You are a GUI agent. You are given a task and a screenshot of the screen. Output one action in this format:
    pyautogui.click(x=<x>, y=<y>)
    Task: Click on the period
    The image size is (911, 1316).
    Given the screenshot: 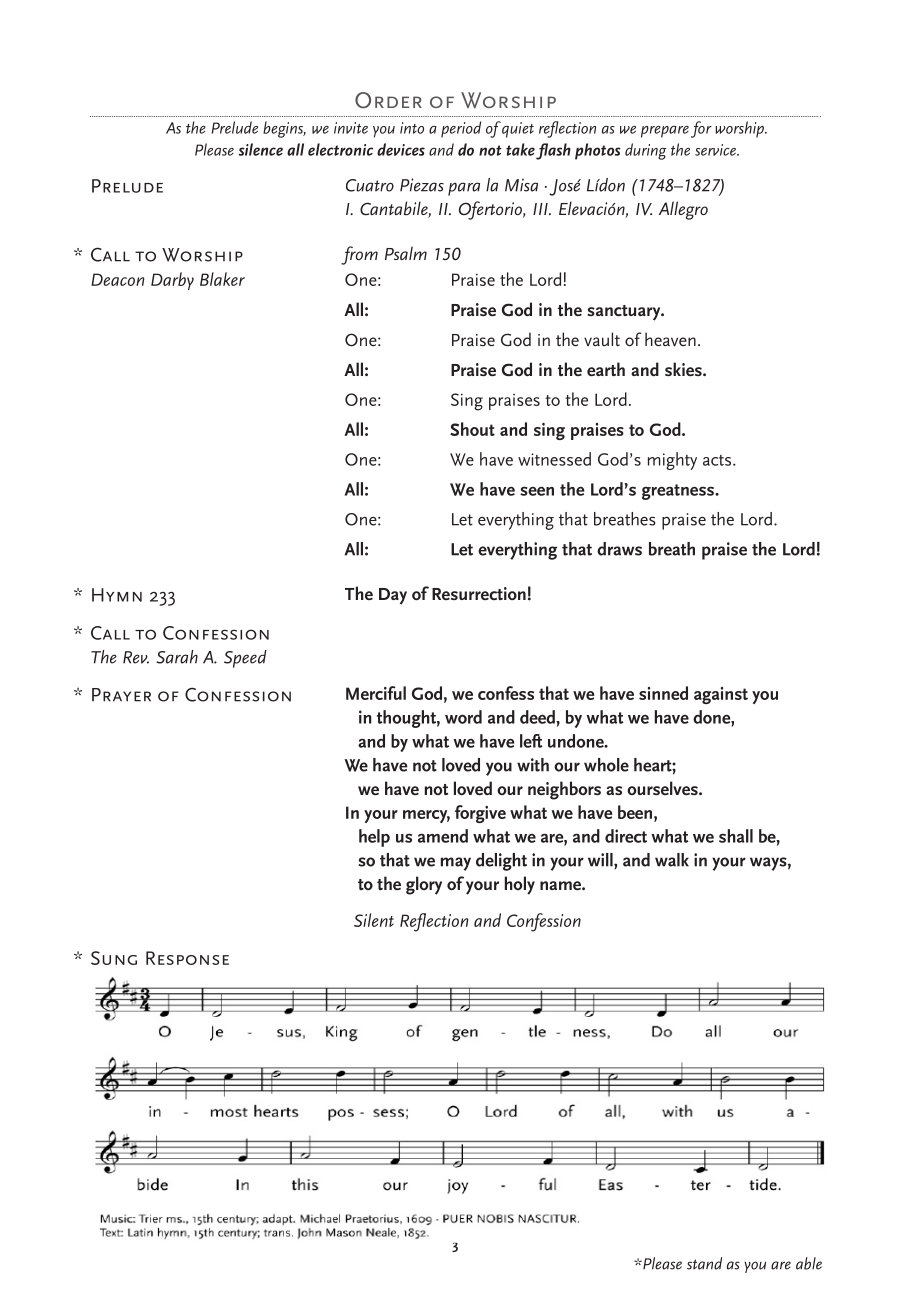 What is the action you would take?
    pyautogui.click(x=461, y=129)
